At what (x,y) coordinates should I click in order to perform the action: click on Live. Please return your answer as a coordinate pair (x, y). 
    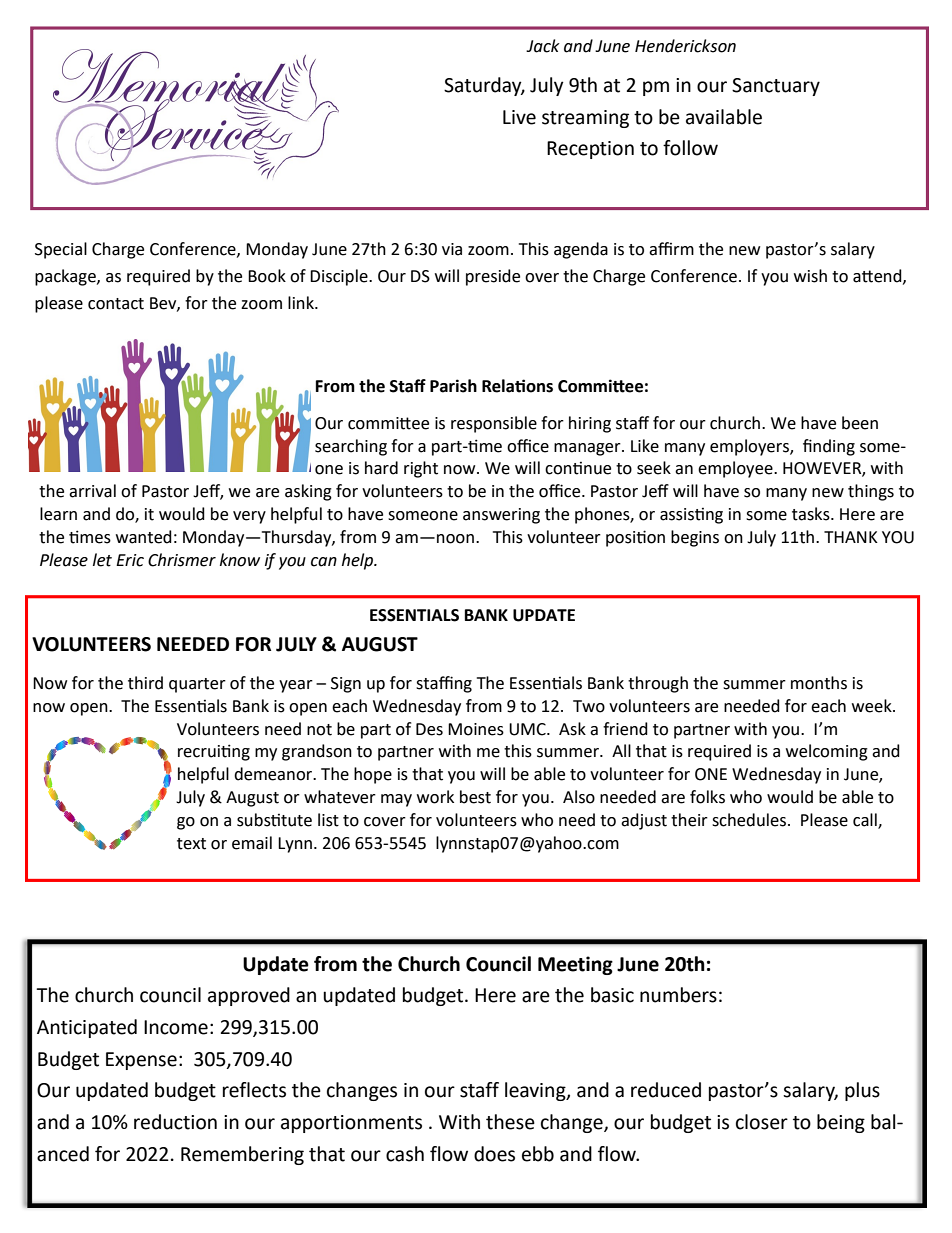
    Looking at the image, I should click on (519, 117).
